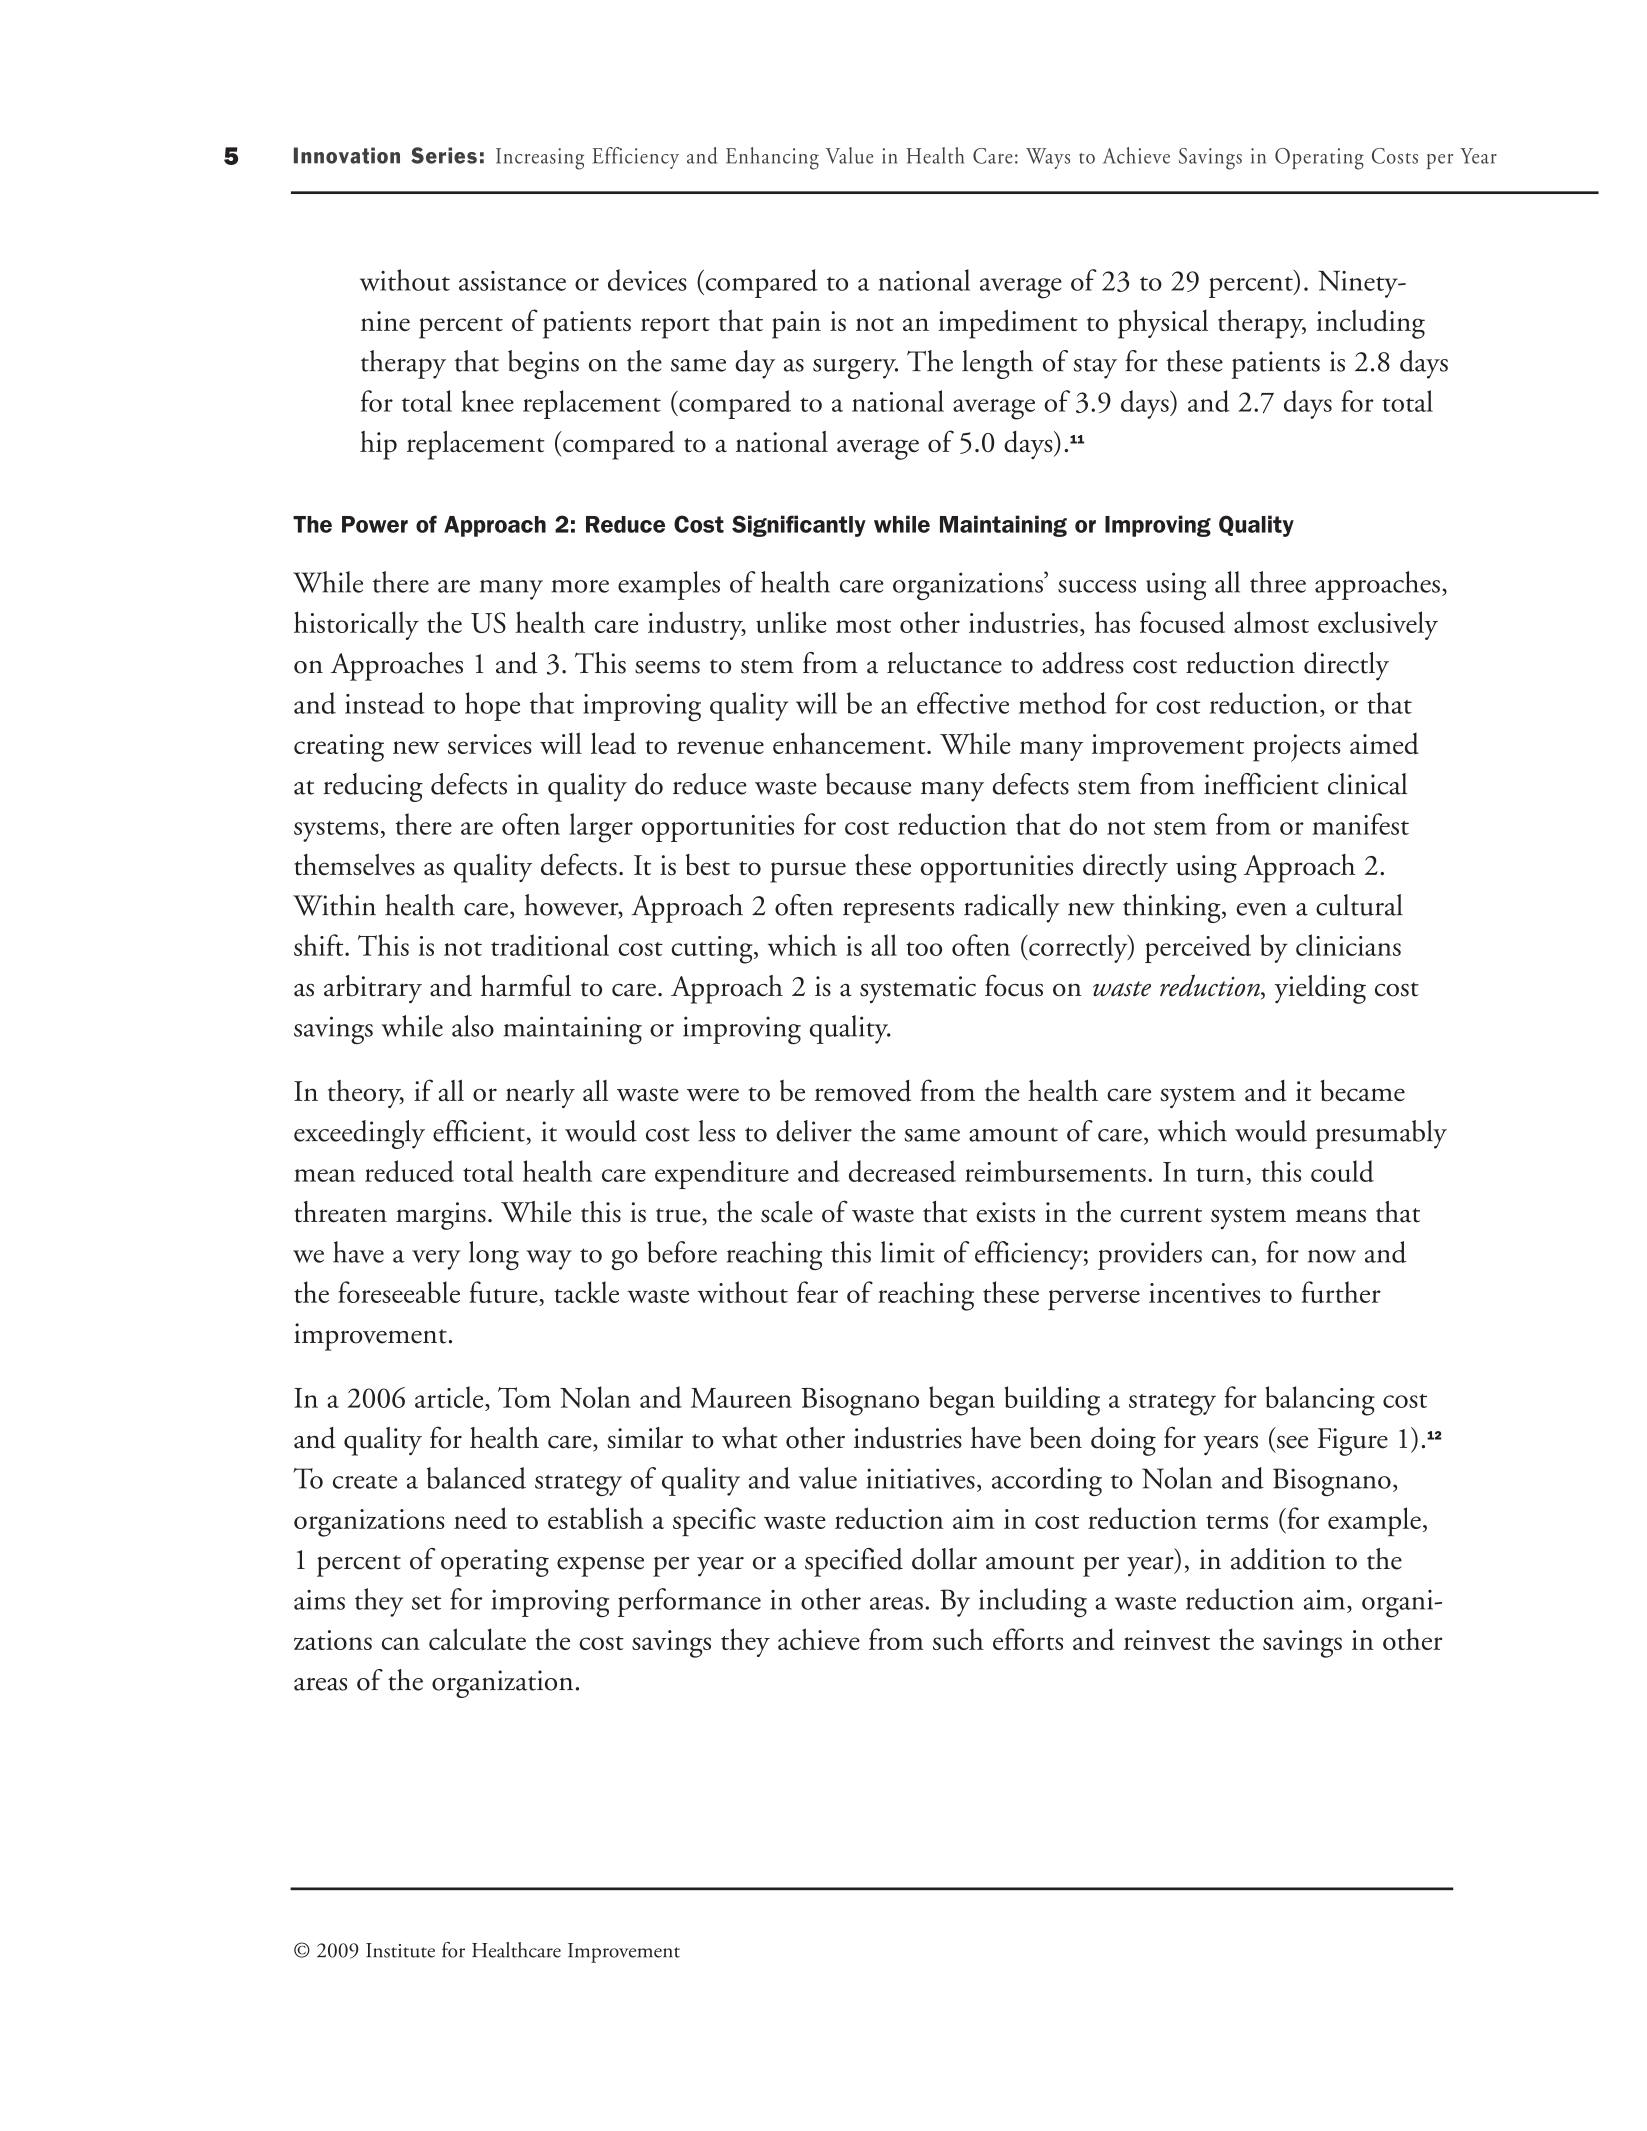 Image resolution: width=1647 pixels, height=2131 pixels. What do you see at coordinates (854, 1562) in the image?
I see `specified` at bounding box center [854, 1562].
